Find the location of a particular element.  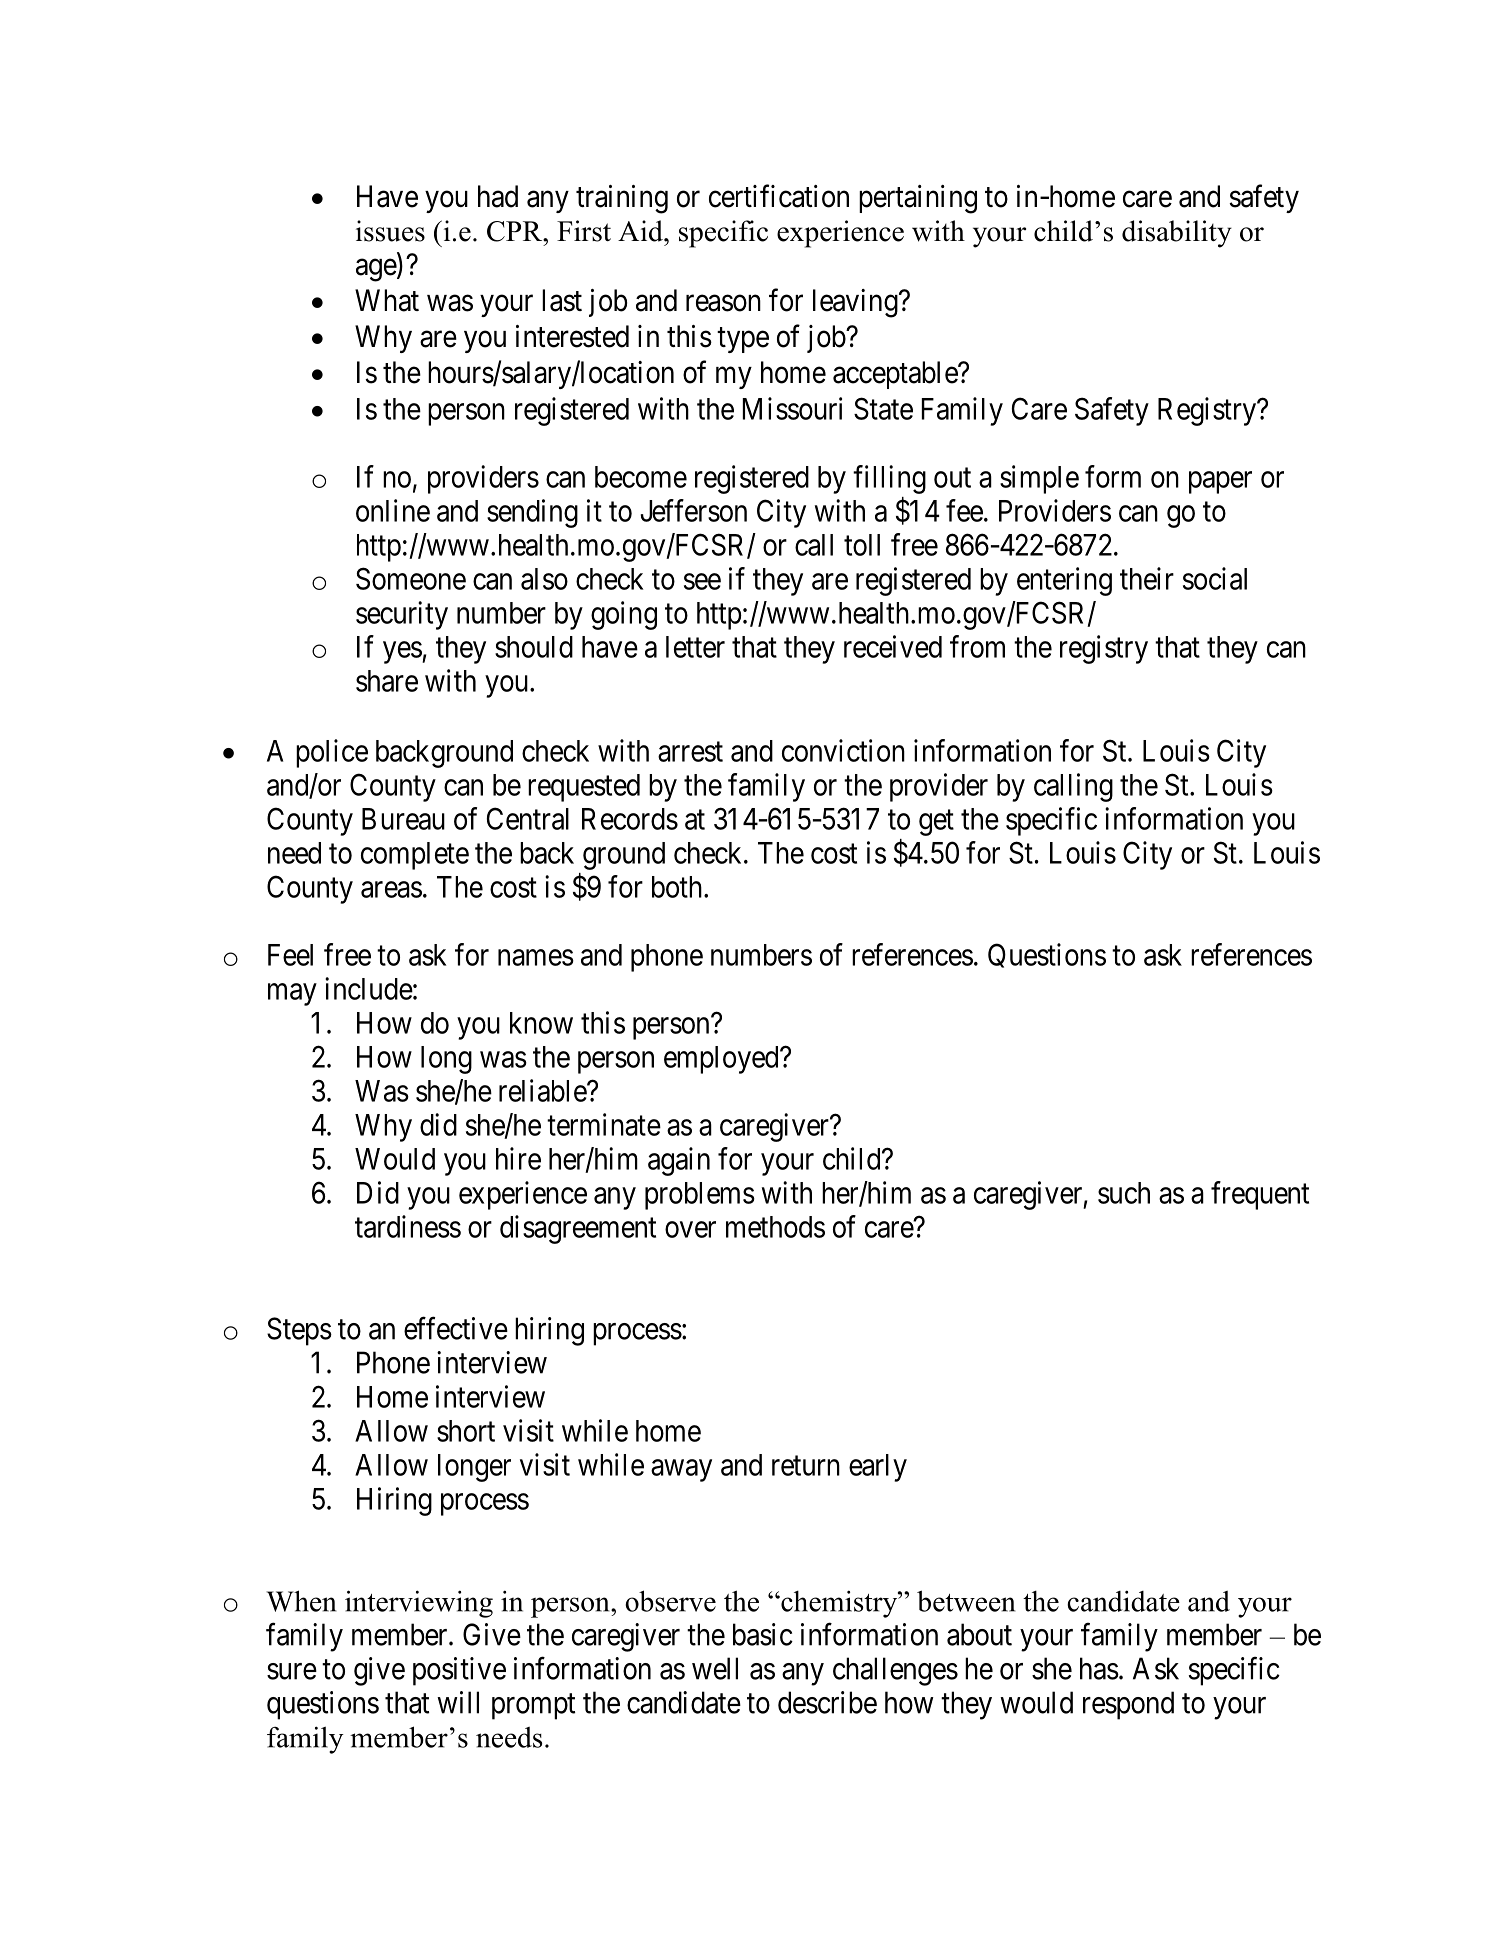

include is located at coordinates (369, 988).
